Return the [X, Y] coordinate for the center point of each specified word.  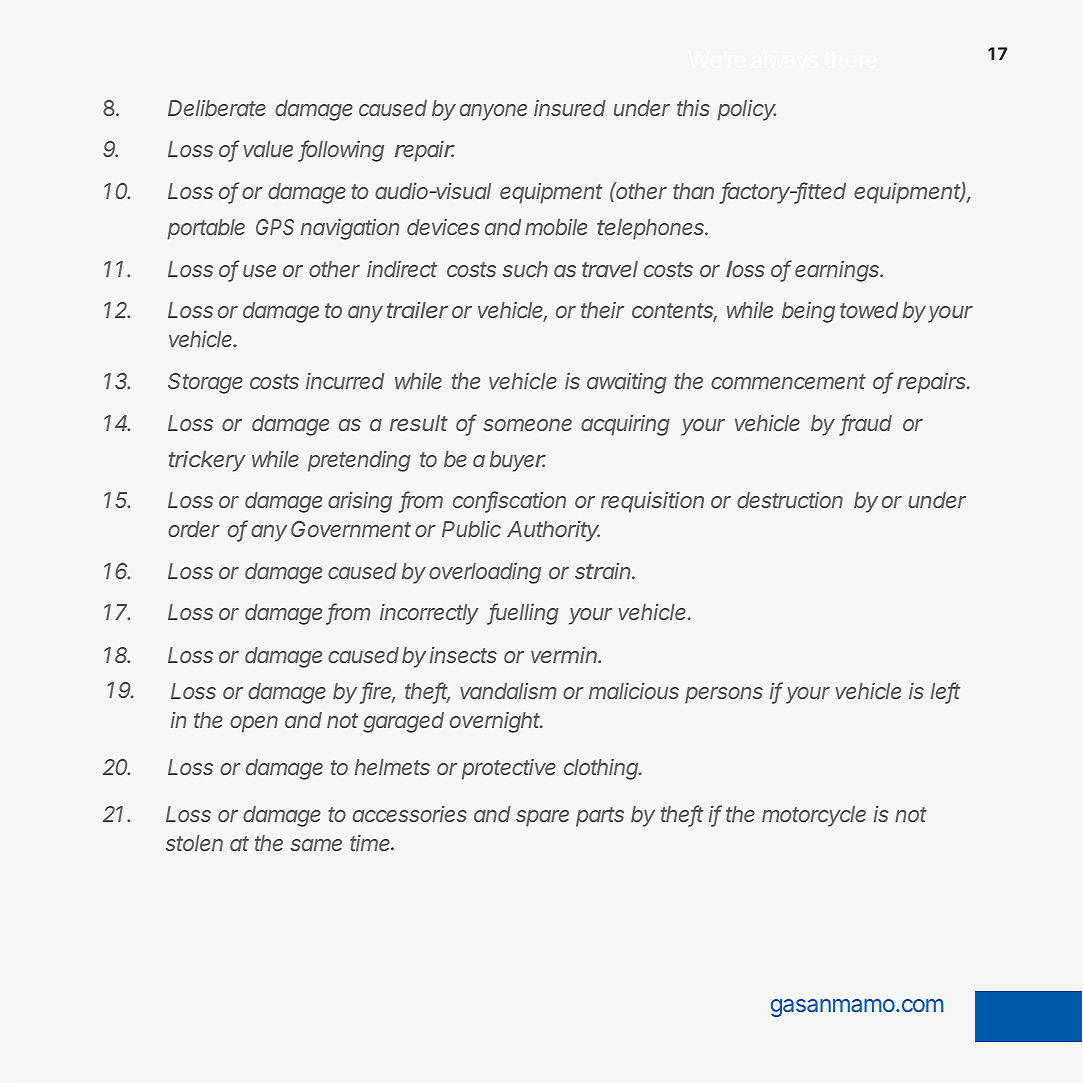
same [316, 845]
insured [570, 108]
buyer [518, 461]
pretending [359, 461]
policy [746, 110]
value [268, 149]
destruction [790, 500]
